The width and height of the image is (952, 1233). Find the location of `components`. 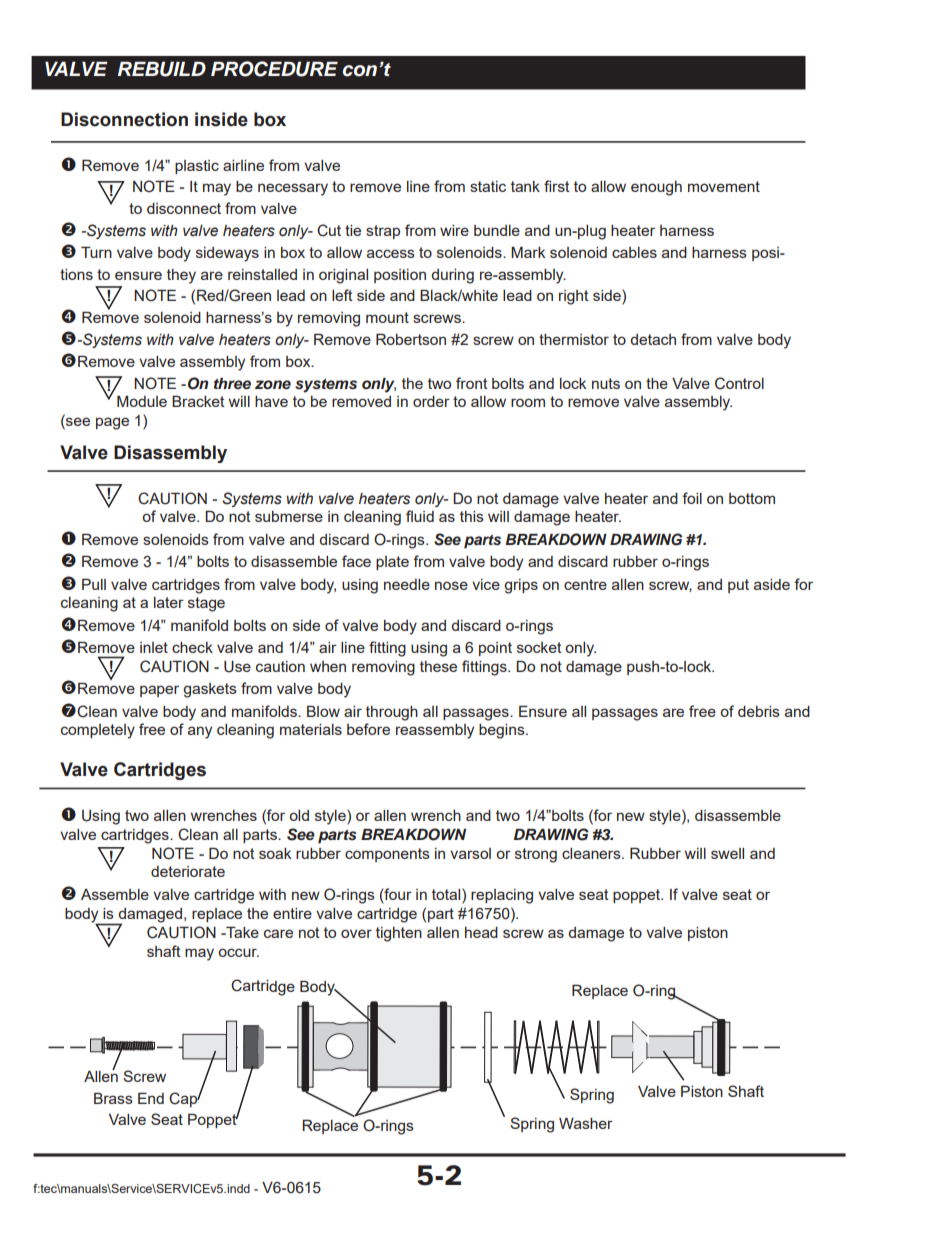

components is located at coordinates (387, 855).
